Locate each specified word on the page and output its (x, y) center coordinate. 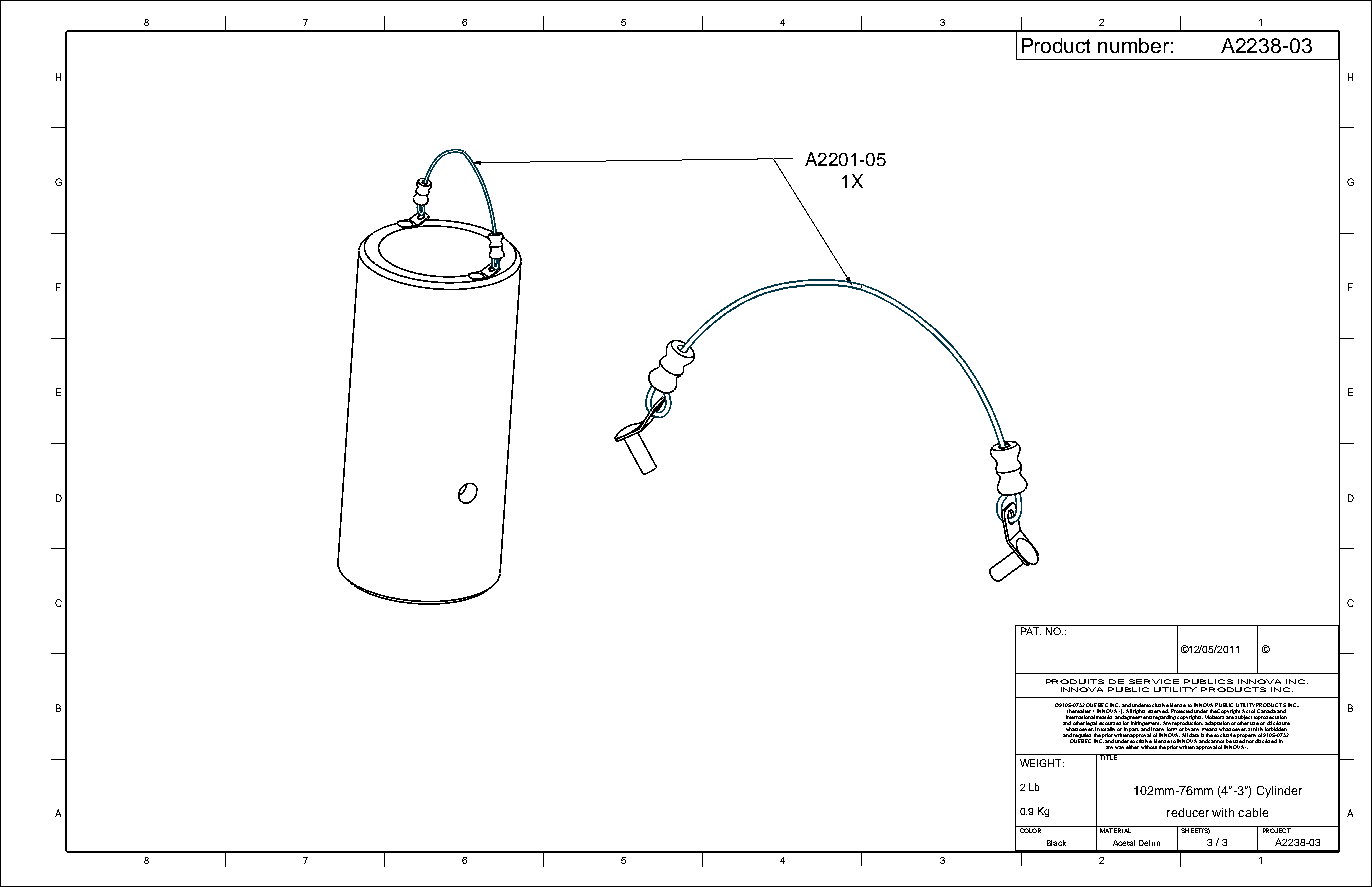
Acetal (1124, 843)
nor (1250, 741)
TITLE (1108, 757)
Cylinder (1279, 792)
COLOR (1030, 829)
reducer (1188, 812)
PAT (1030, 630)
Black (1056, 843)
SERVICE (1154, 681)
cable (1253, 812)
